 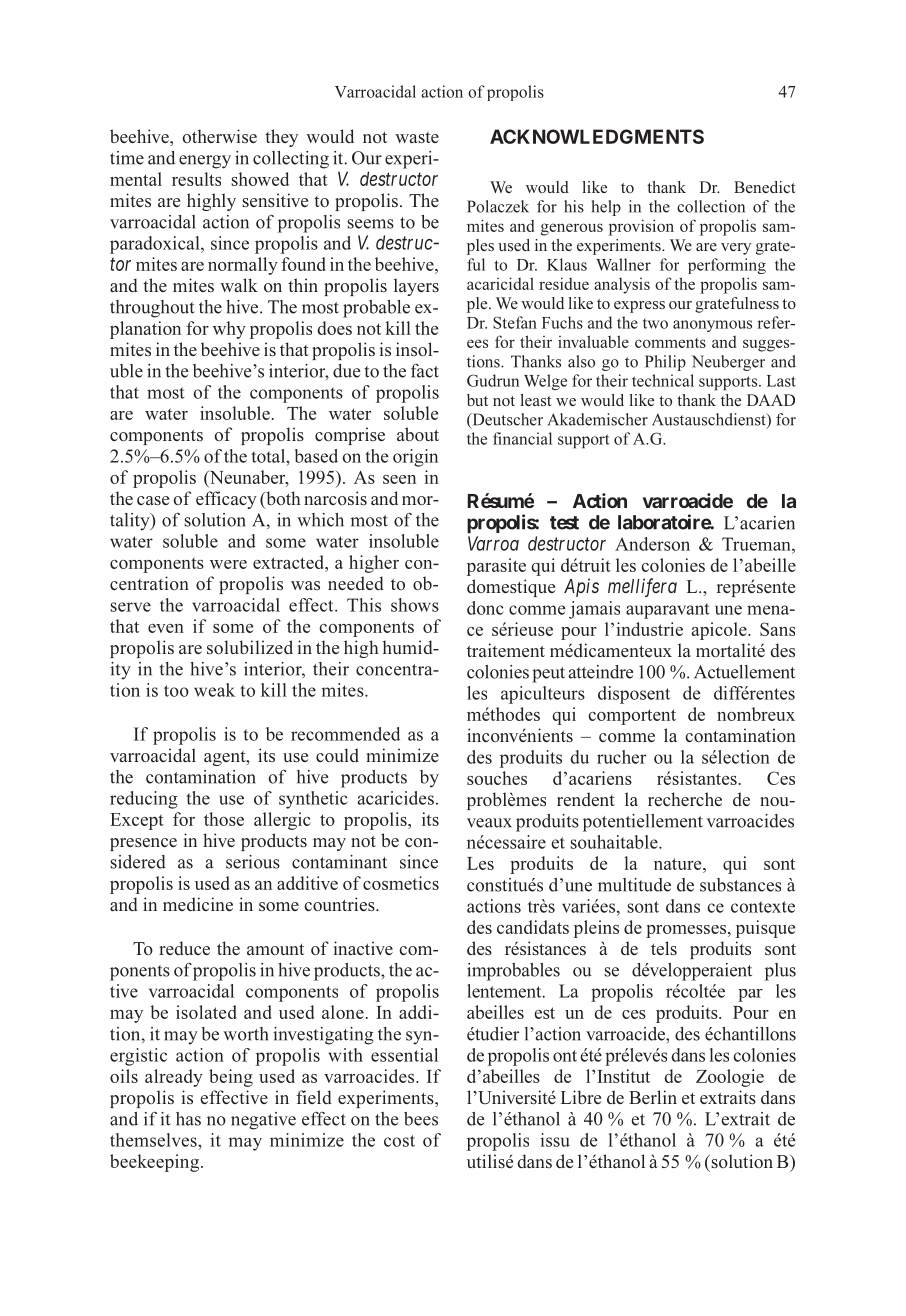 What do you see at coordinates (205, 162) in the screenshot?
I see `energy` at bounding box center [205, 162].
